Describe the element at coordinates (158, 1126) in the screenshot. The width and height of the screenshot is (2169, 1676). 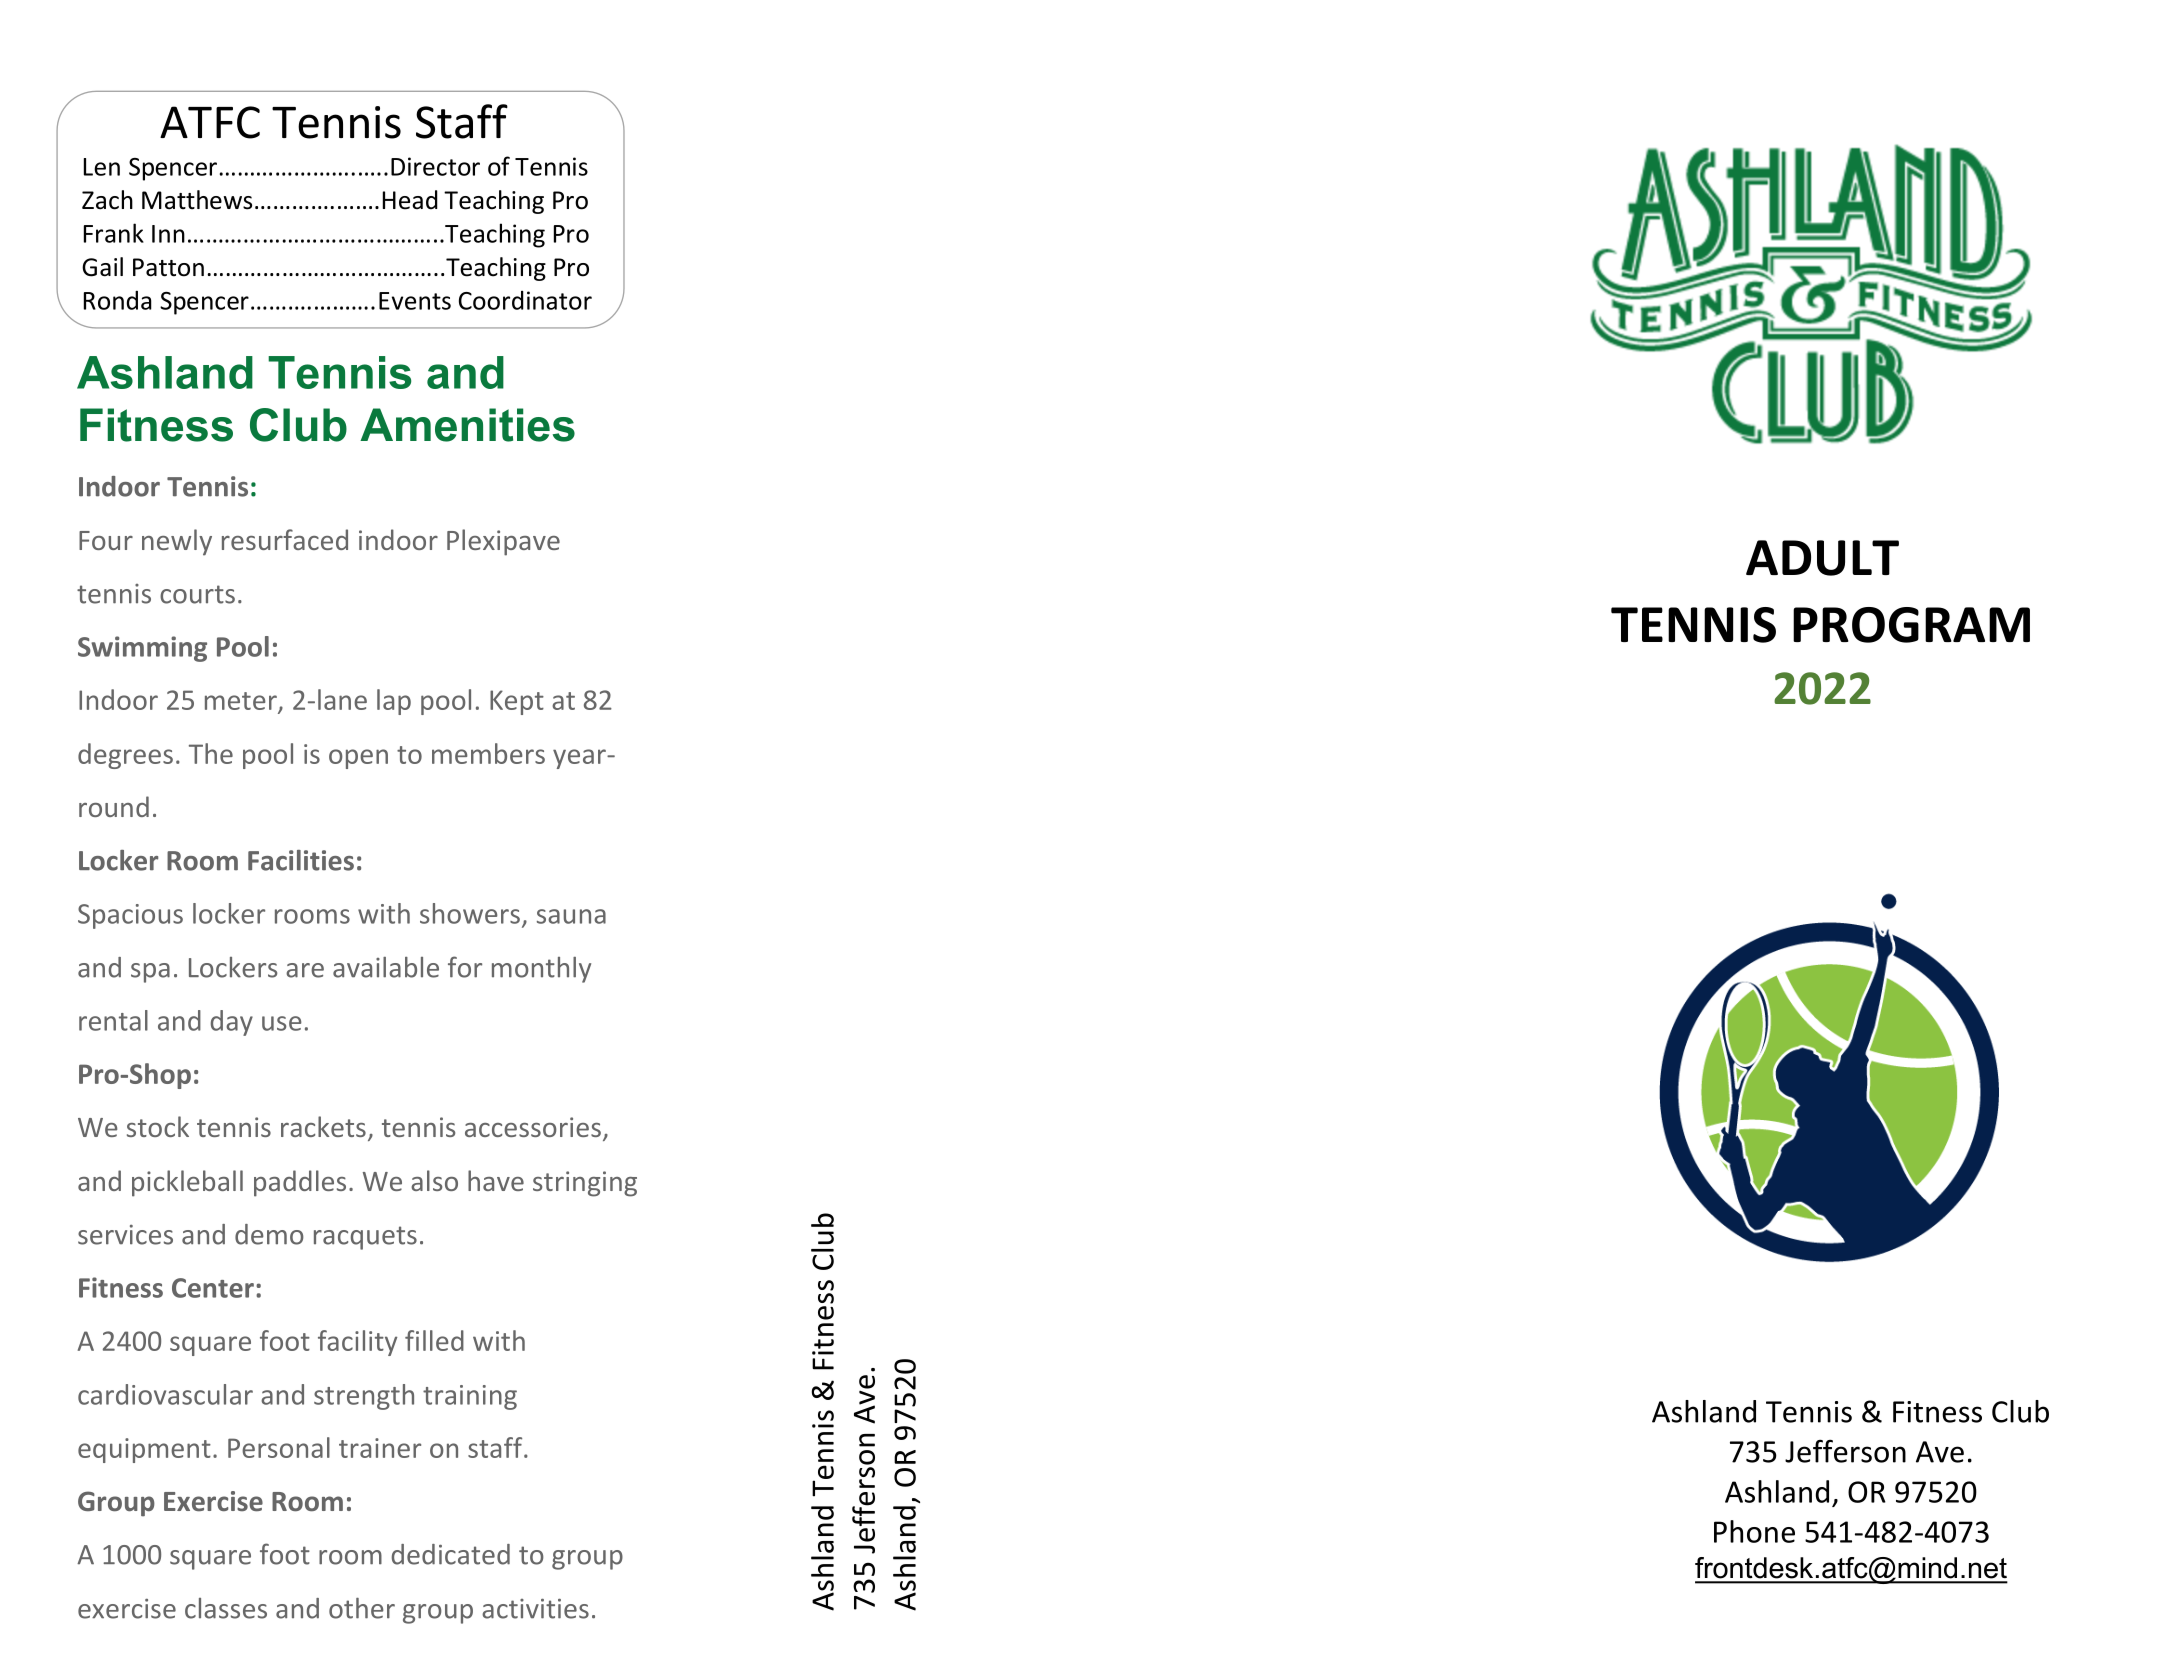
I see `stock` at that location.
